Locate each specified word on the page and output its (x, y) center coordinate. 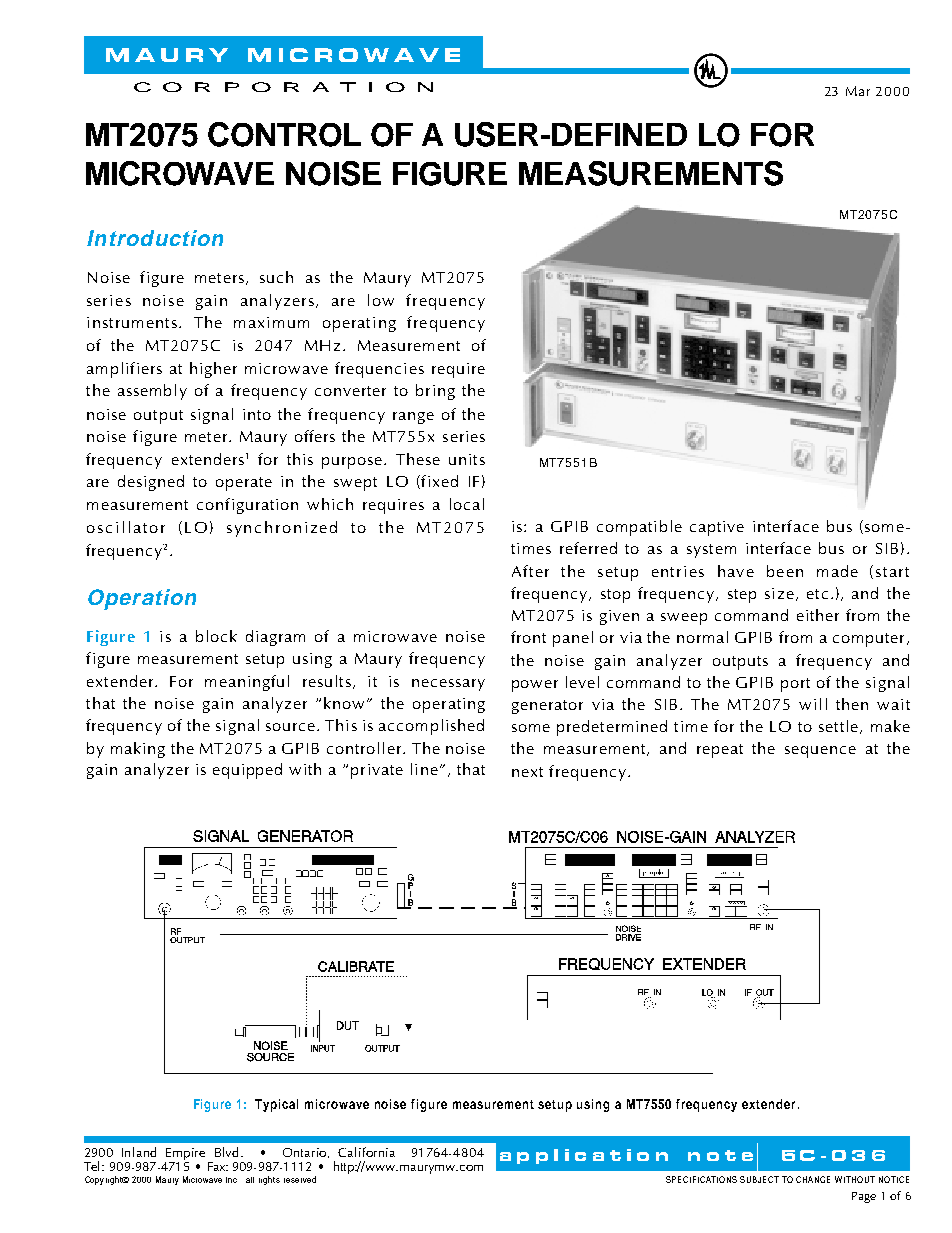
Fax (218, 1166)
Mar (858, 91)
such (276, 277)
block (216, 636)
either (818, 615)
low (381, 300)
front (528, 637)
